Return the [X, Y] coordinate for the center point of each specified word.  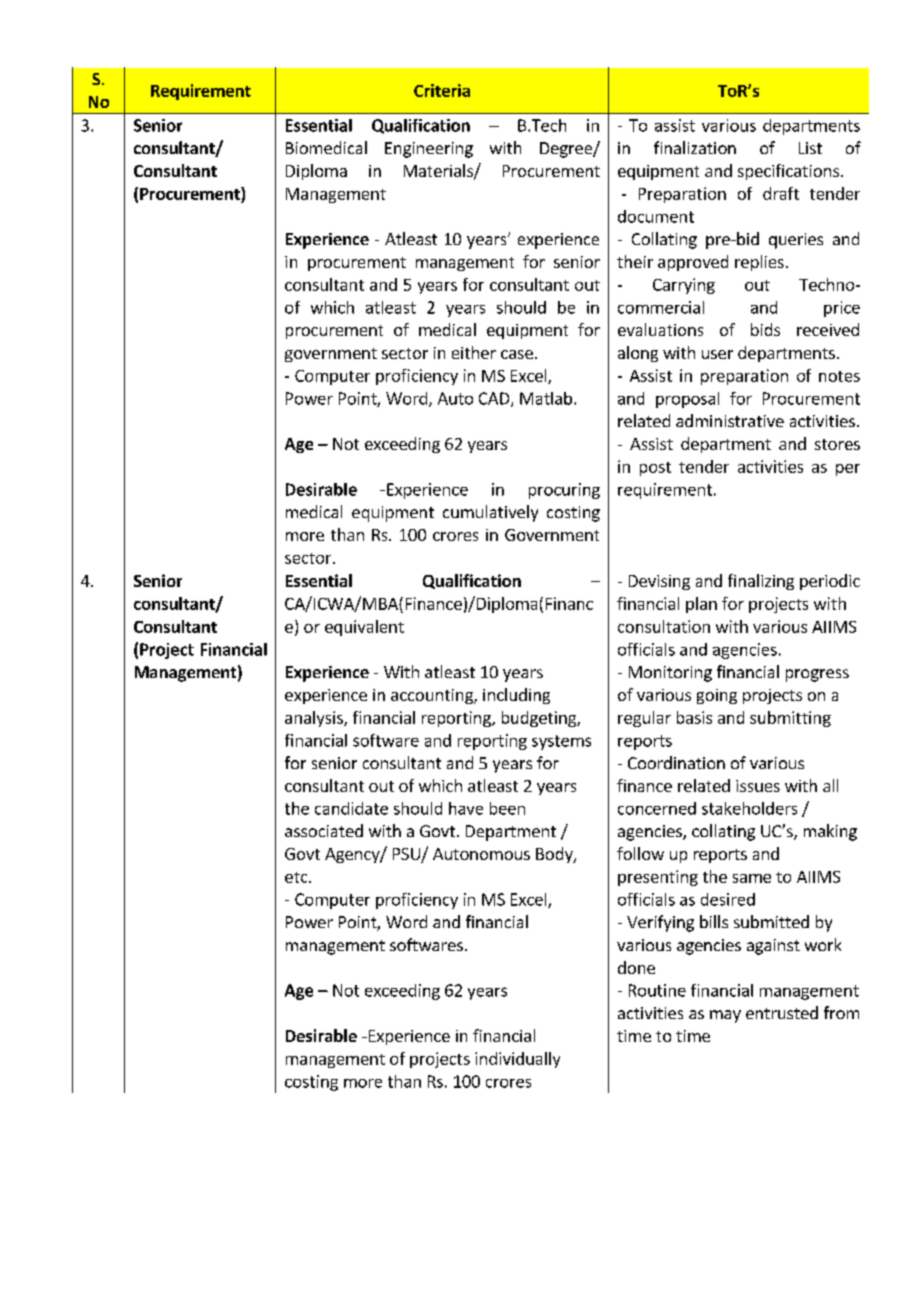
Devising [659, 582]
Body [555, 855]
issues [758, 786]
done [636, 967]
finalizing [761, 582]
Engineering [429, 150]
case [517, 354]
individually [517, 1060]
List [810, 148]
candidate [351, 808]
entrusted [782, 1012]
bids [765, 329]
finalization [695, 147]
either [474, 352]
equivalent [364, 628]
